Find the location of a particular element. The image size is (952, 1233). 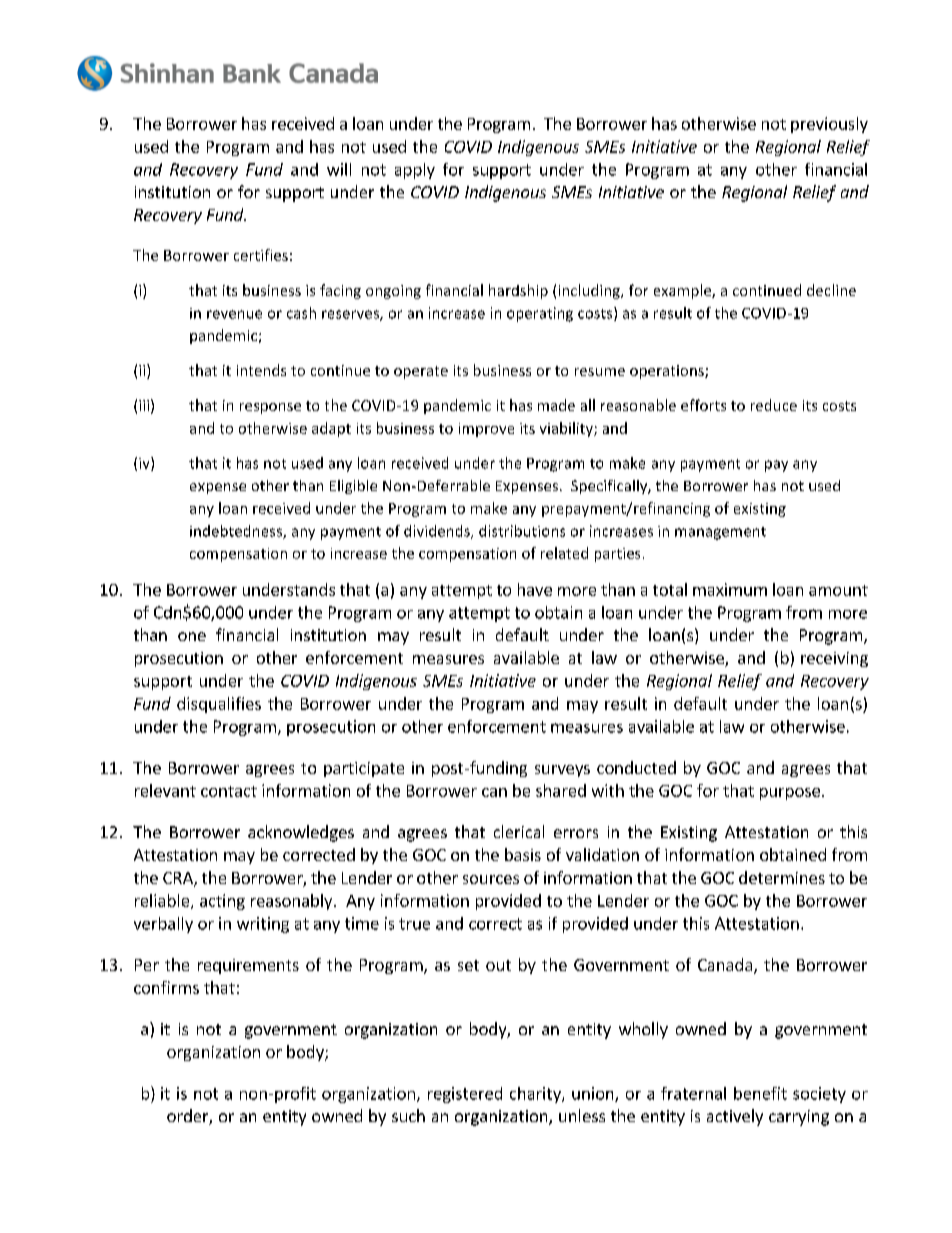

intends is located at coordinates (261, 370).
